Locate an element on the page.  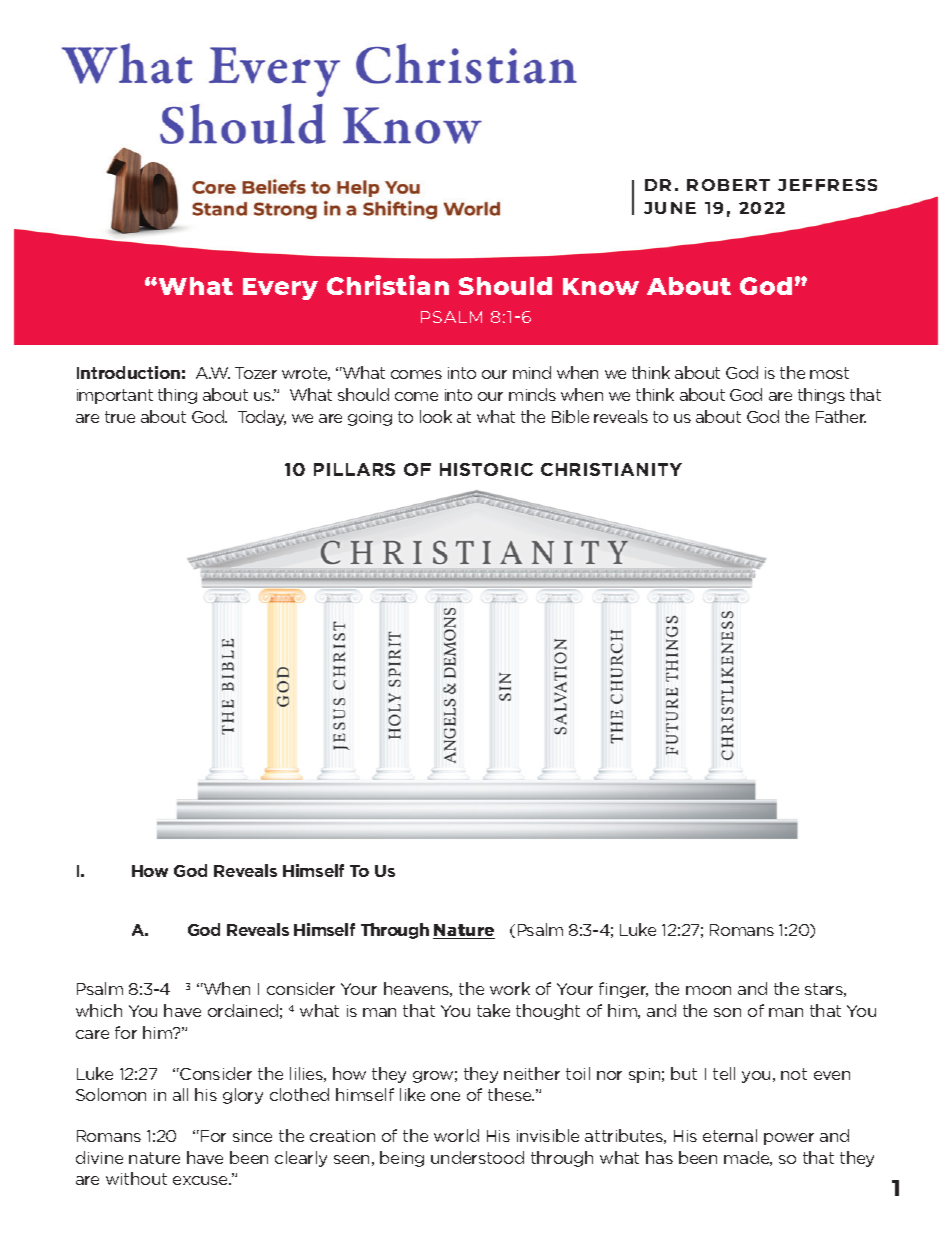
moon is located at coordinates (708, 990).
